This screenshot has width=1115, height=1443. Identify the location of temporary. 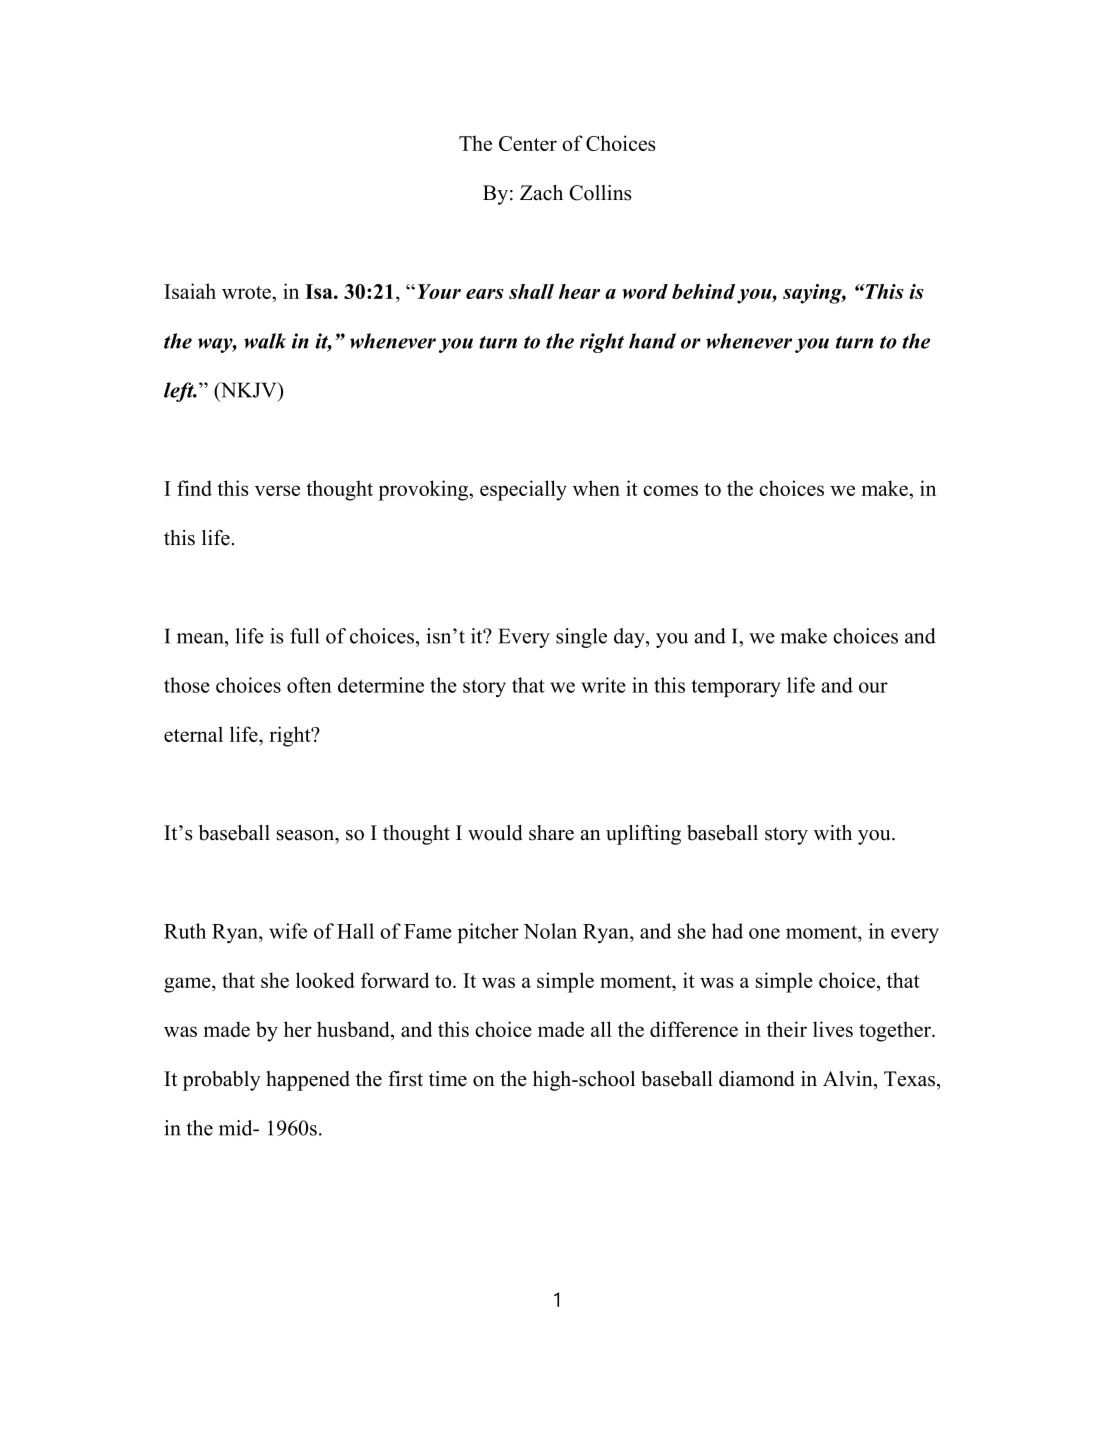
(736, 688).
